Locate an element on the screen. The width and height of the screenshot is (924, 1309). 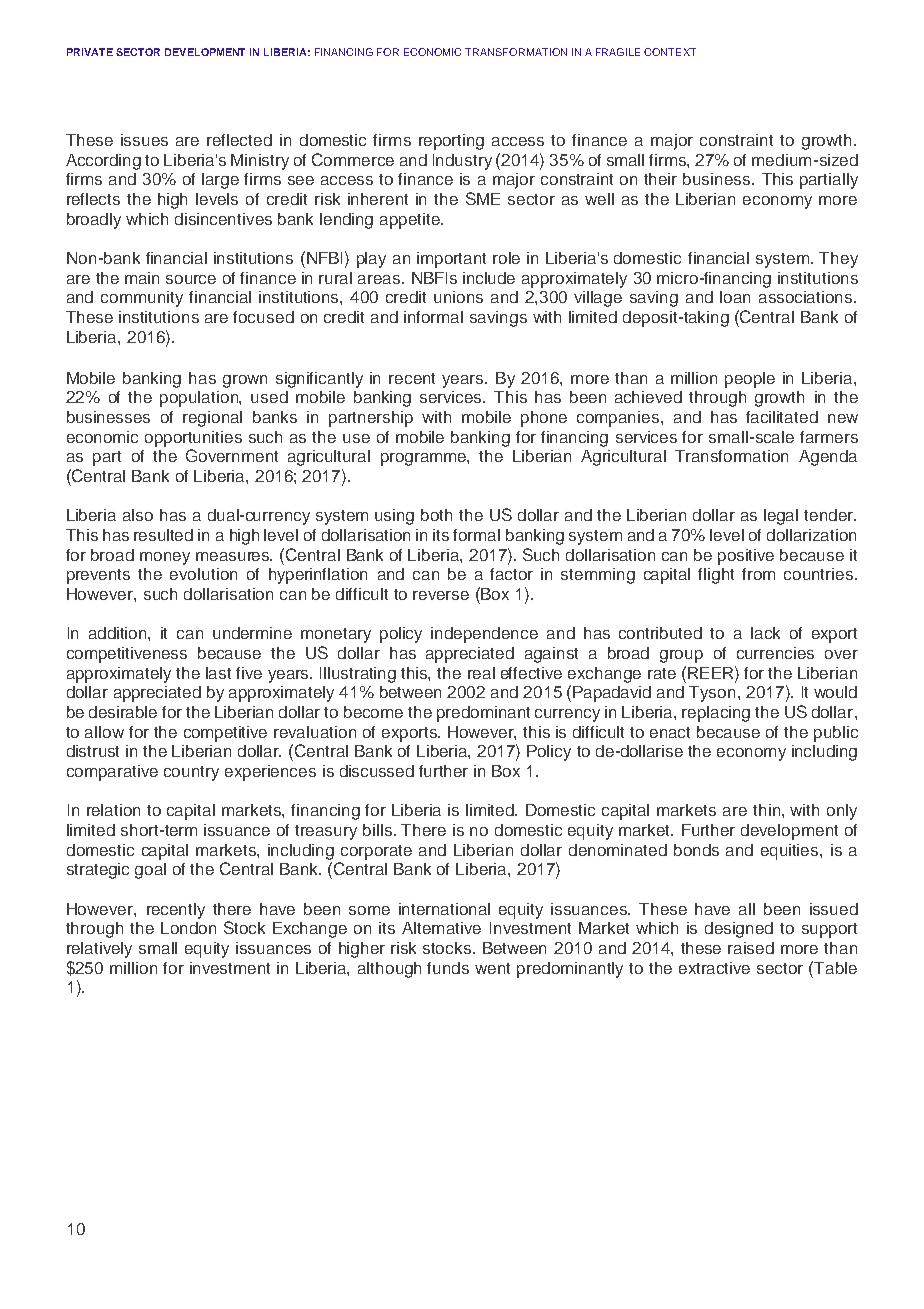
real is located at coordinates (481, 673).
